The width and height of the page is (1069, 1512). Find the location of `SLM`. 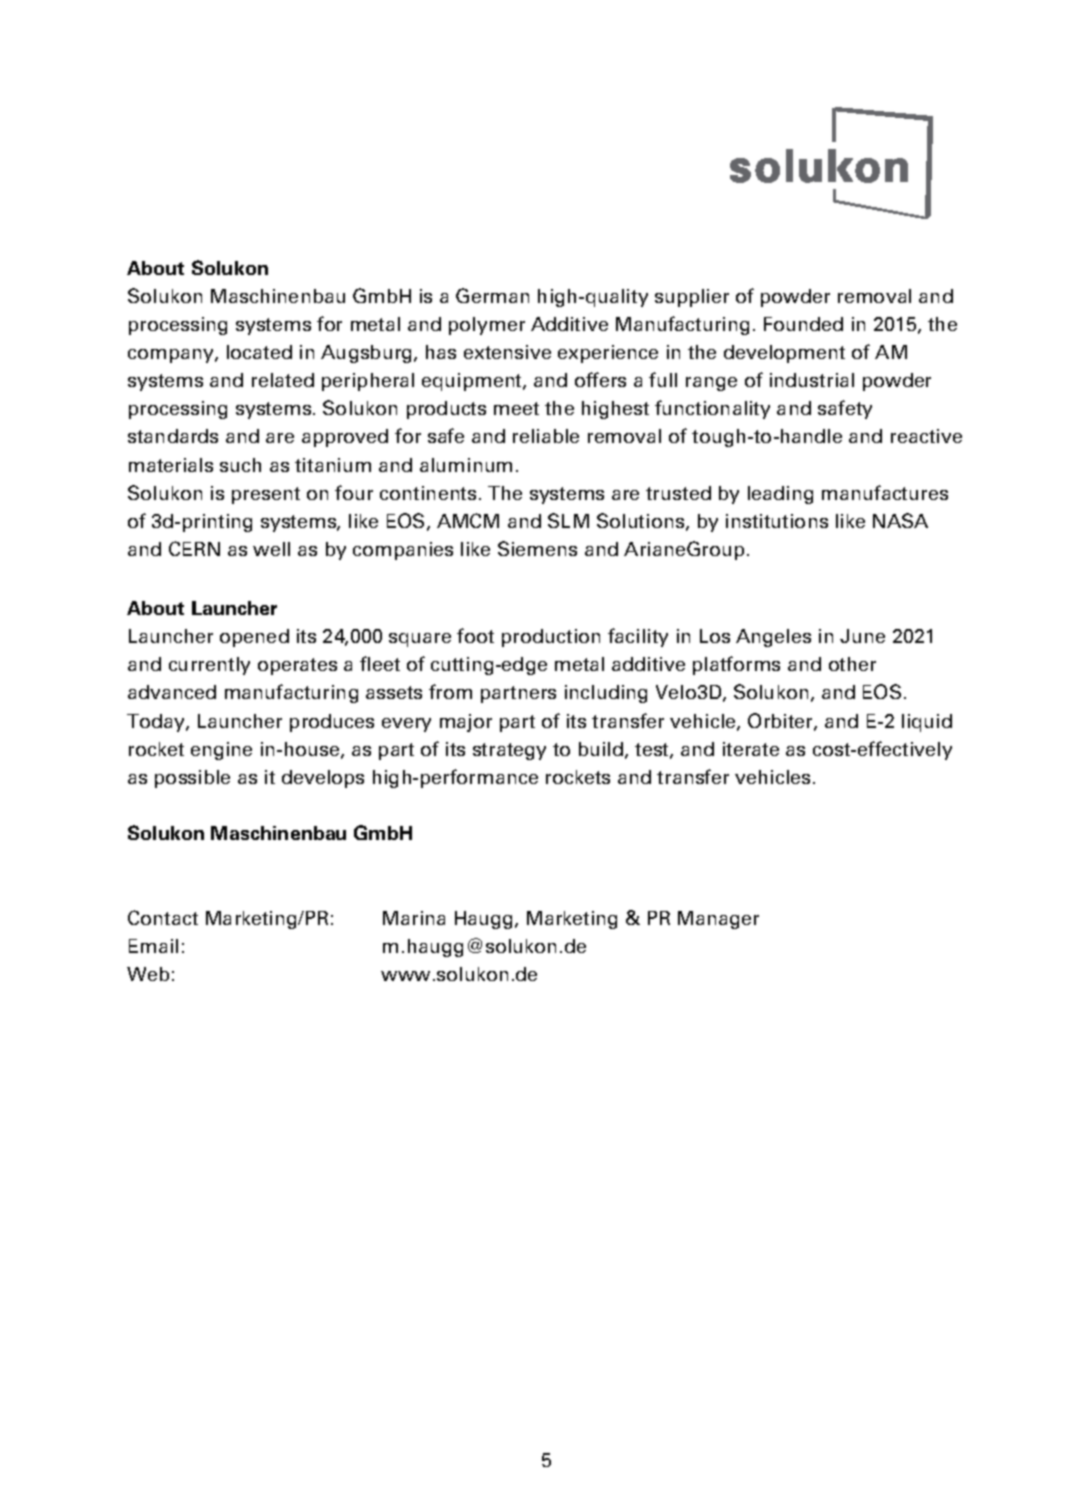

SLM is located at coordinates (568, 520).
